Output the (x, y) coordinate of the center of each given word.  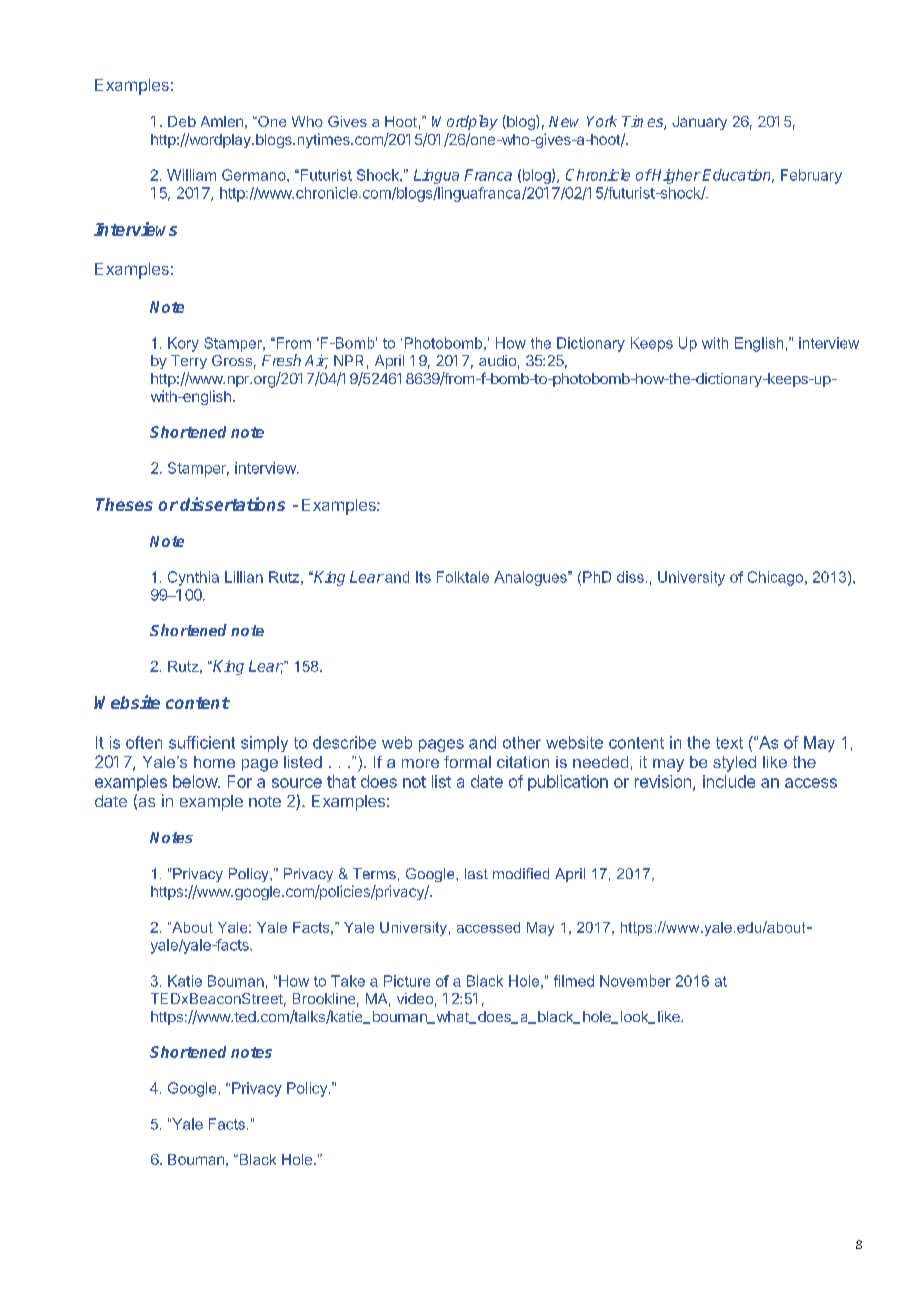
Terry (189, 362)
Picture (407, 981)
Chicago (775, 578)
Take (348, 981)
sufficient (202, 742)
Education (738, 176)
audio (497, 360)
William (191, 175)
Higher (676, 176)
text (729, 743)
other (522, 742)
